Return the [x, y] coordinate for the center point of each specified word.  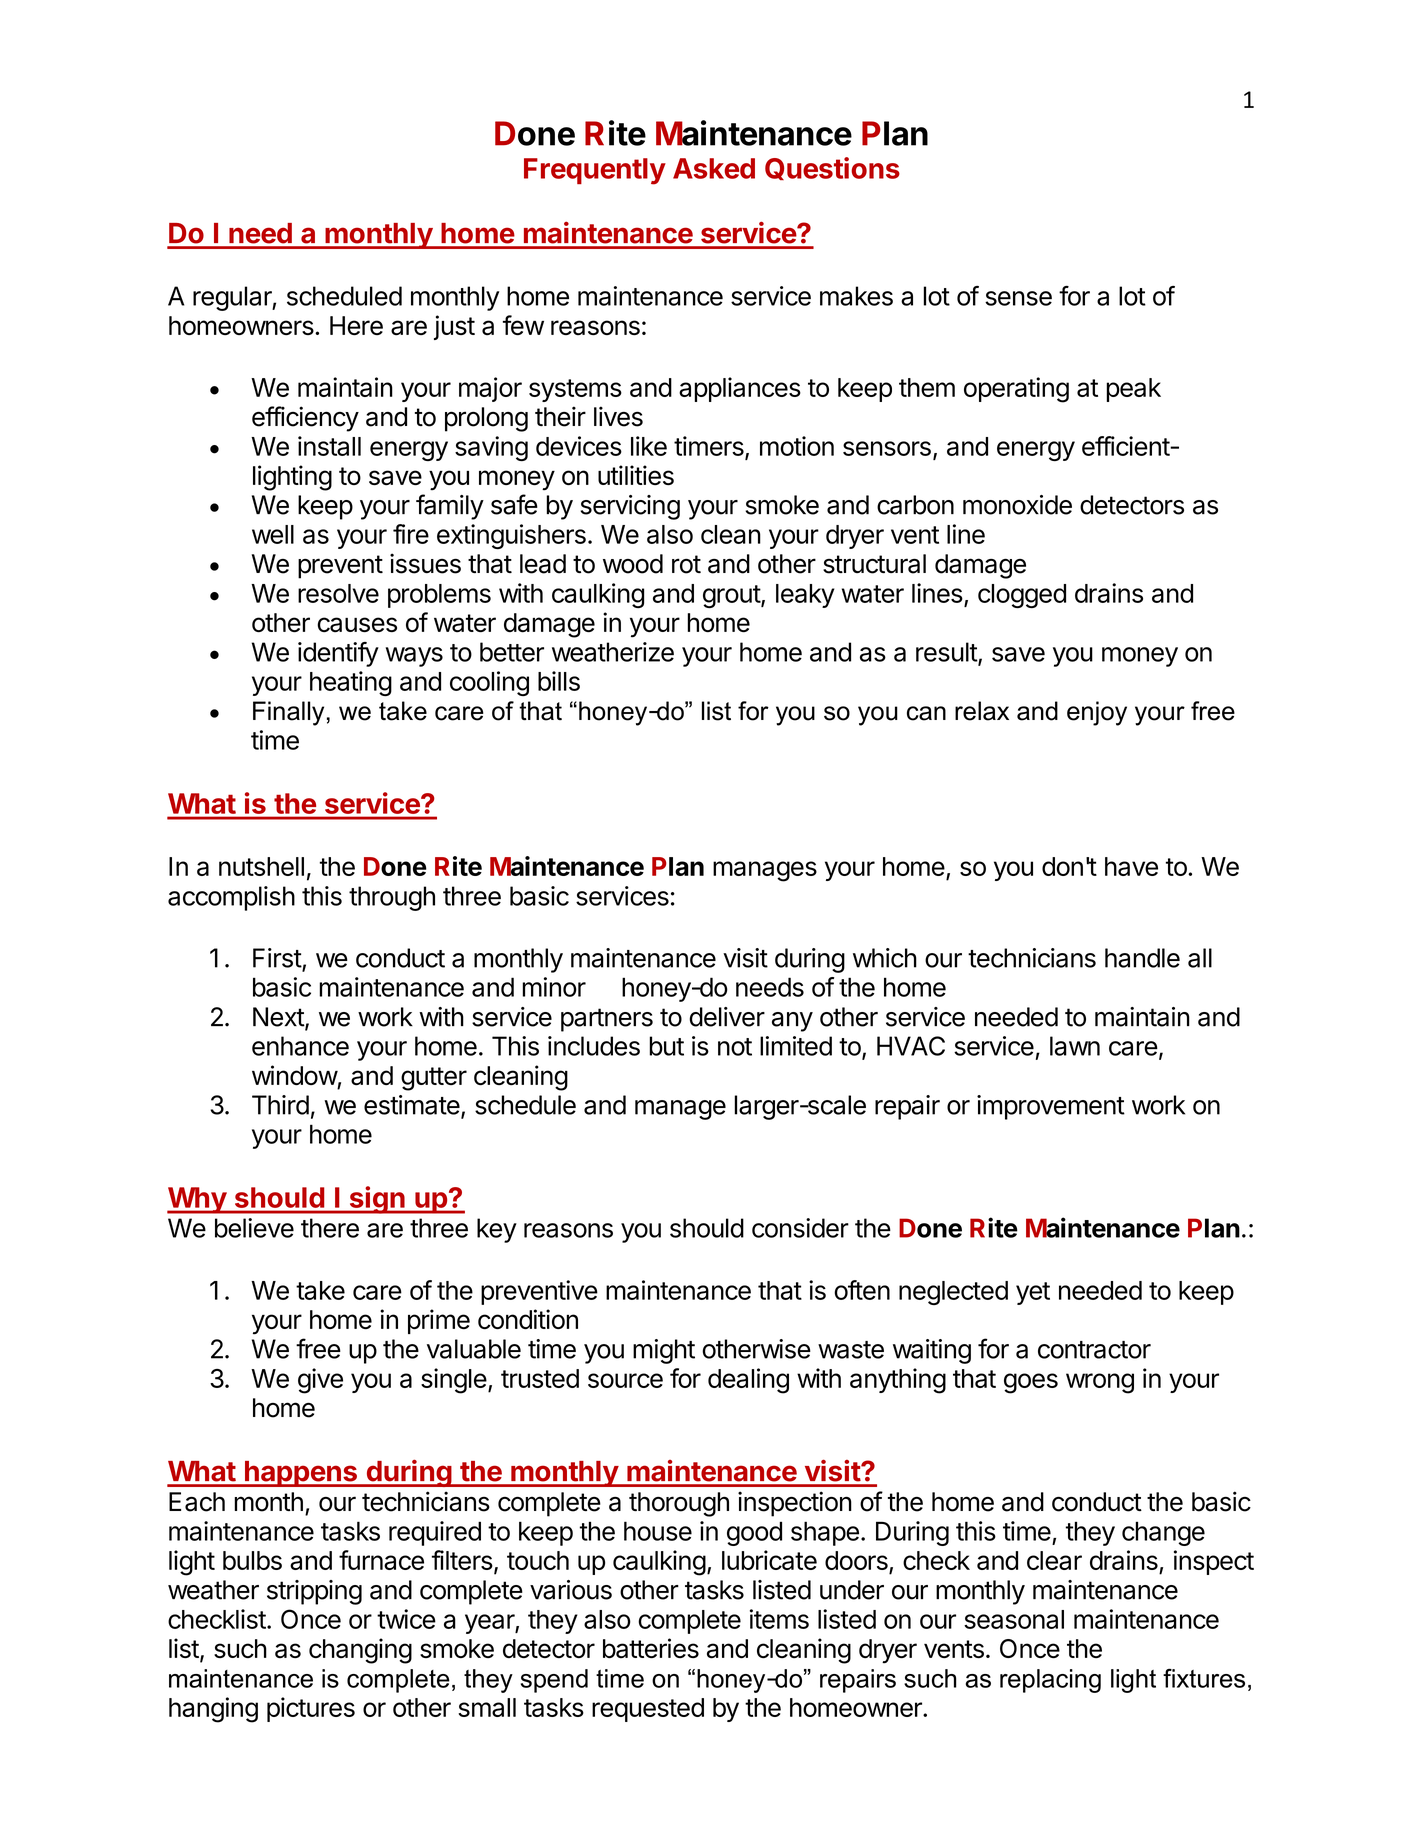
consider [800, 1228]
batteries [651, 1648]
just [454, 327]
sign [377, 1200]
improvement [1051, 1107]
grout [732, 596]
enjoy [1097, 713]
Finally [288, 713]
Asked [714, 168]
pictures [311, 1709]
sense [1018, 298]
